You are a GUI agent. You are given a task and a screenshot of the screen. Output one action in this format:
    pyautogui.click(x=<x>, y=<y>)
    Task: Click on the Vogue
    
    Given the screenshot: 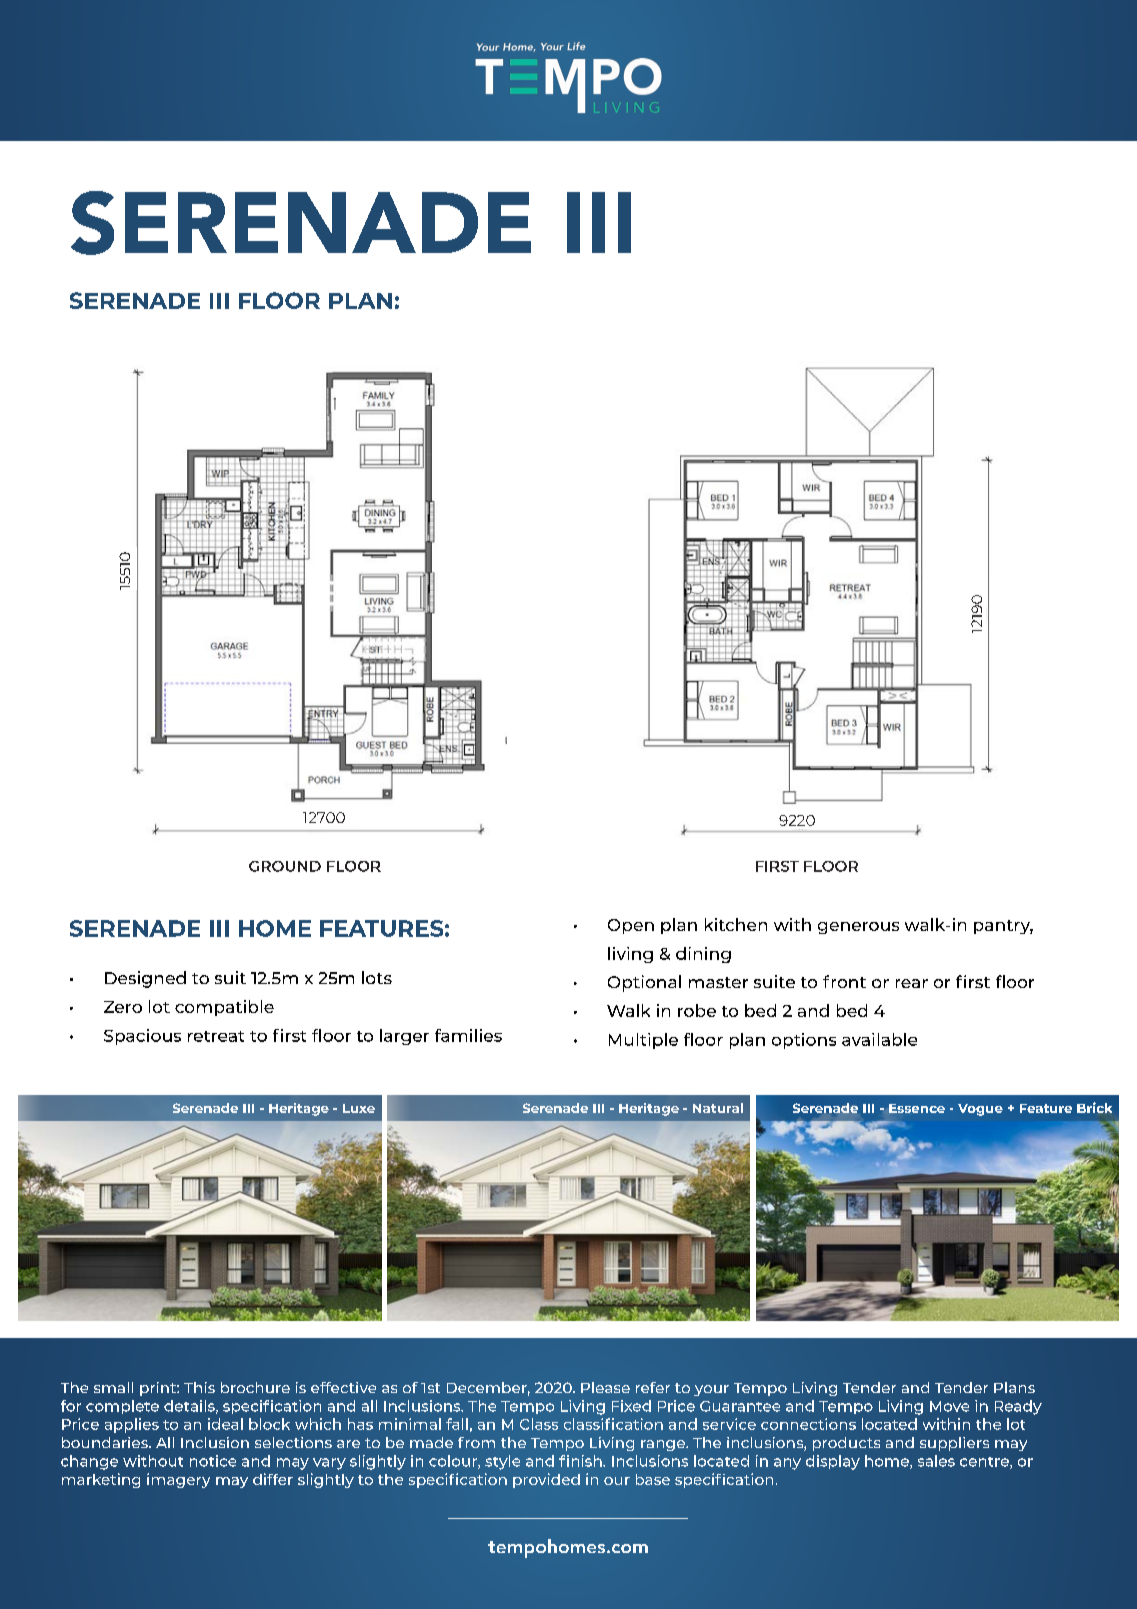 What is the action you would take?
    pyautogui.click(x=980, y=1110)
